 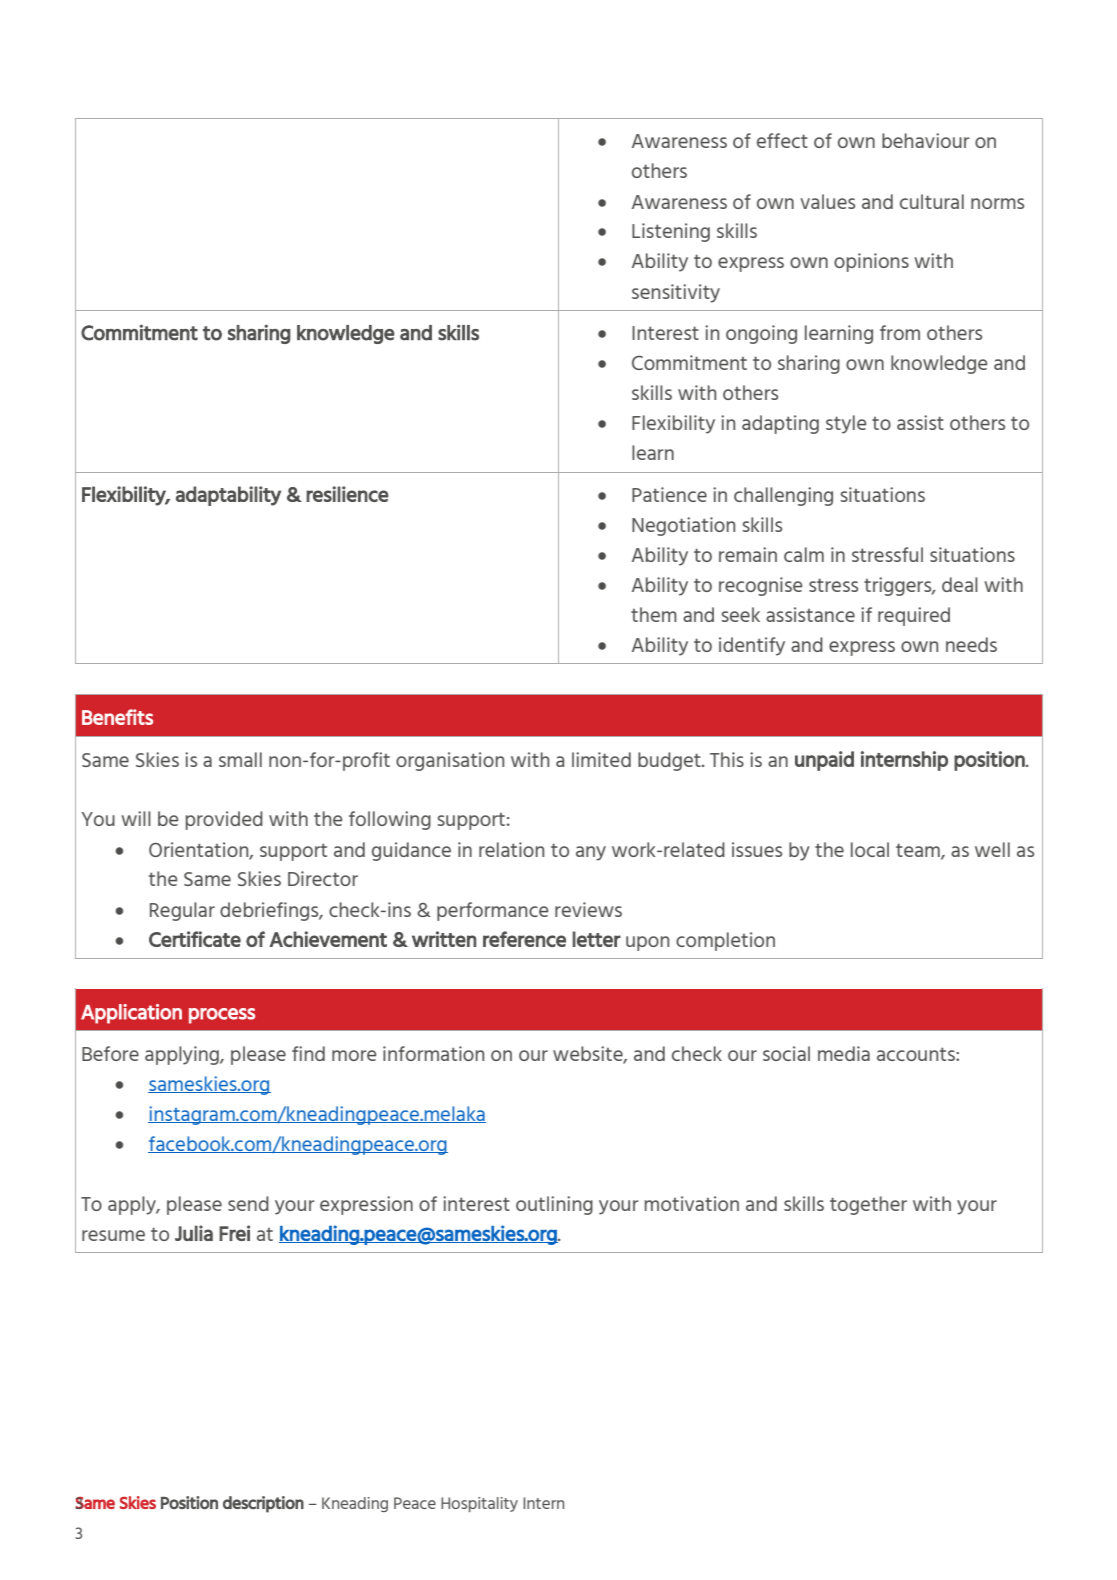 I want to click on them, so click(x=654, y=614).
